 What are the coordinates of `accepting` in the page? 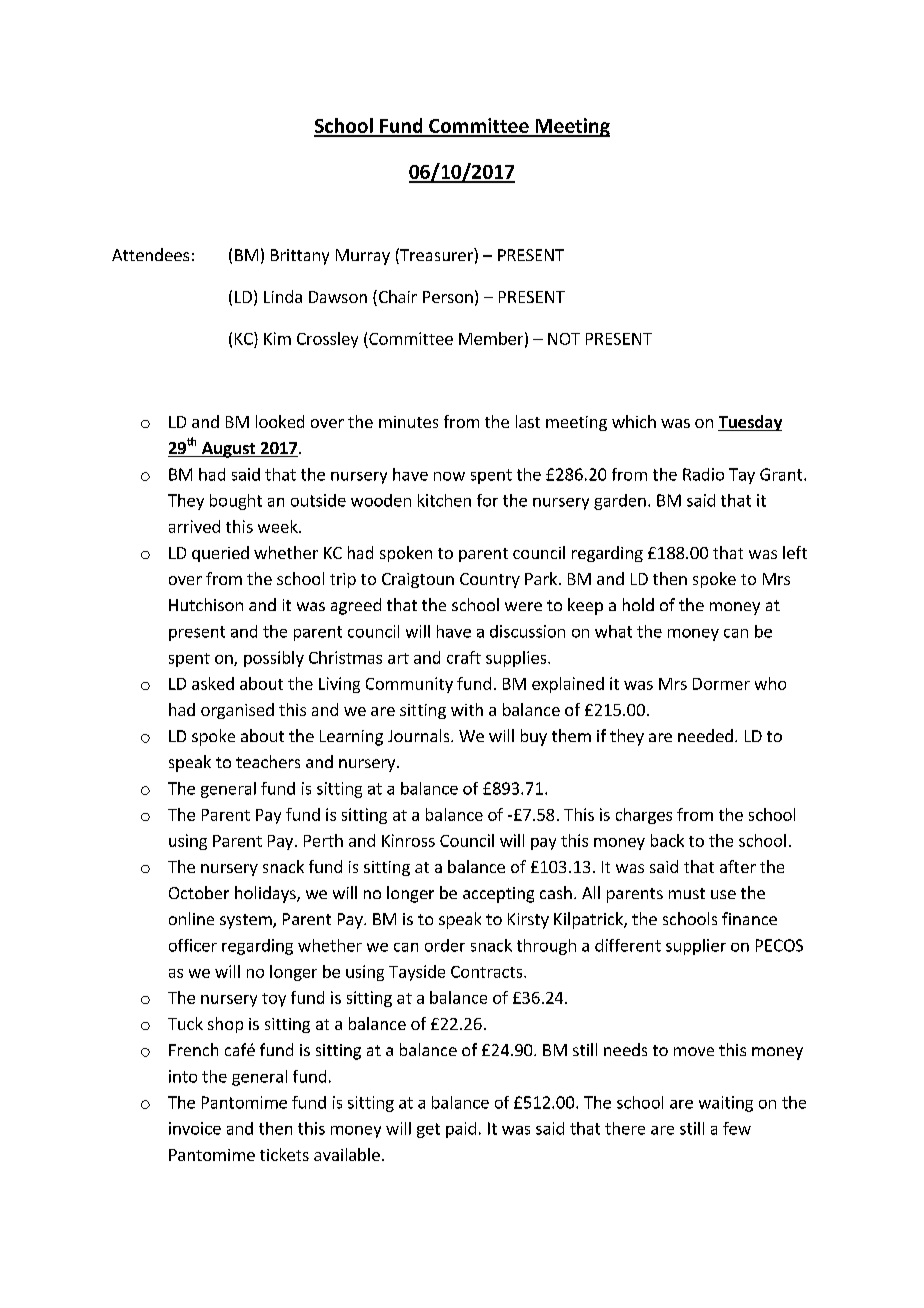 It's located at (498, 895).
